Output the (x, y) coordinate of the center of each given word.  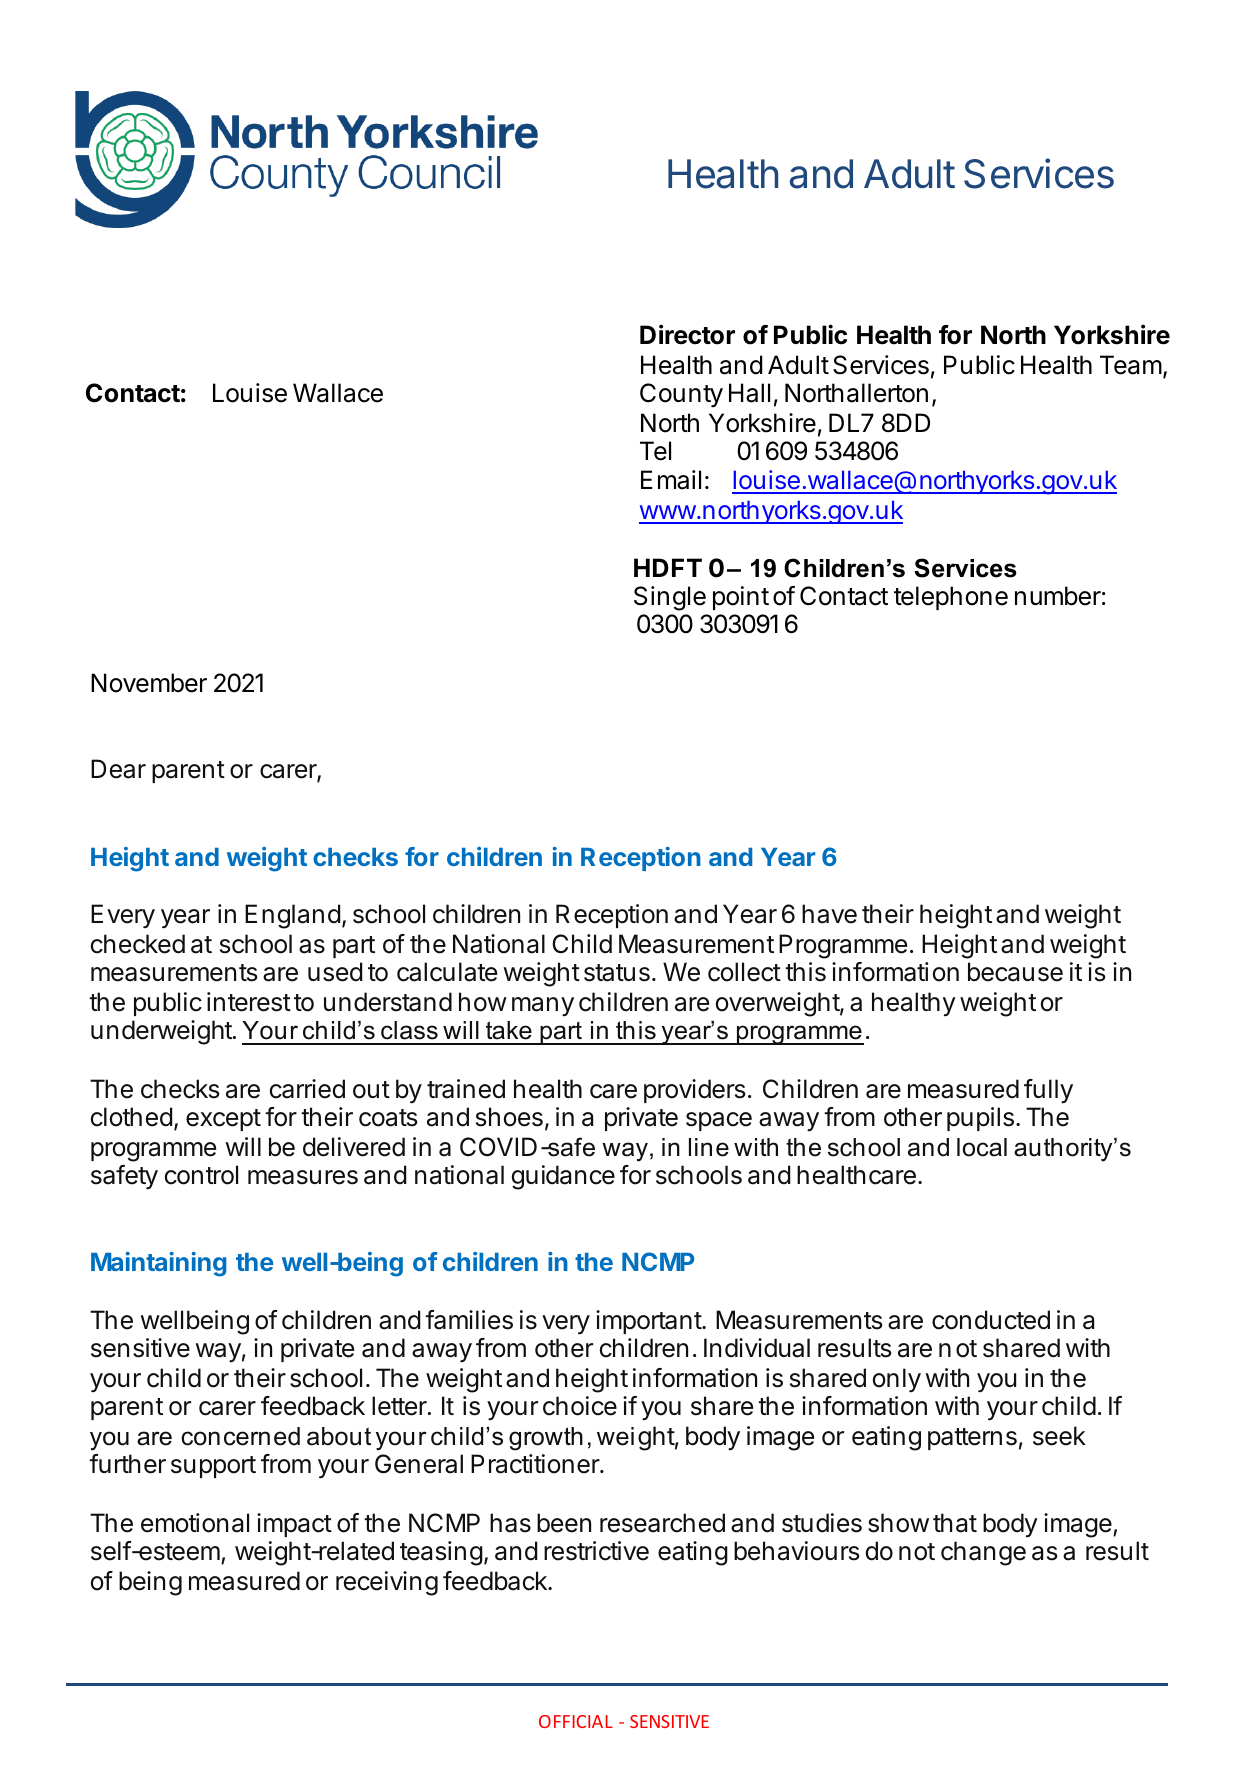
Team (1131, 365)
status (617, 973)
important (649, 1322)
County (681, 395)
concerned (240, 1436)
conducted (991, 1320)
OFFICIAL (576, 1721)
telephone (951, 598)
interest (249, 1002)
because (1015, 972)
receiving (387, 1583)
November (149, 683)
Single (670, 598)
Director (687, 334)
